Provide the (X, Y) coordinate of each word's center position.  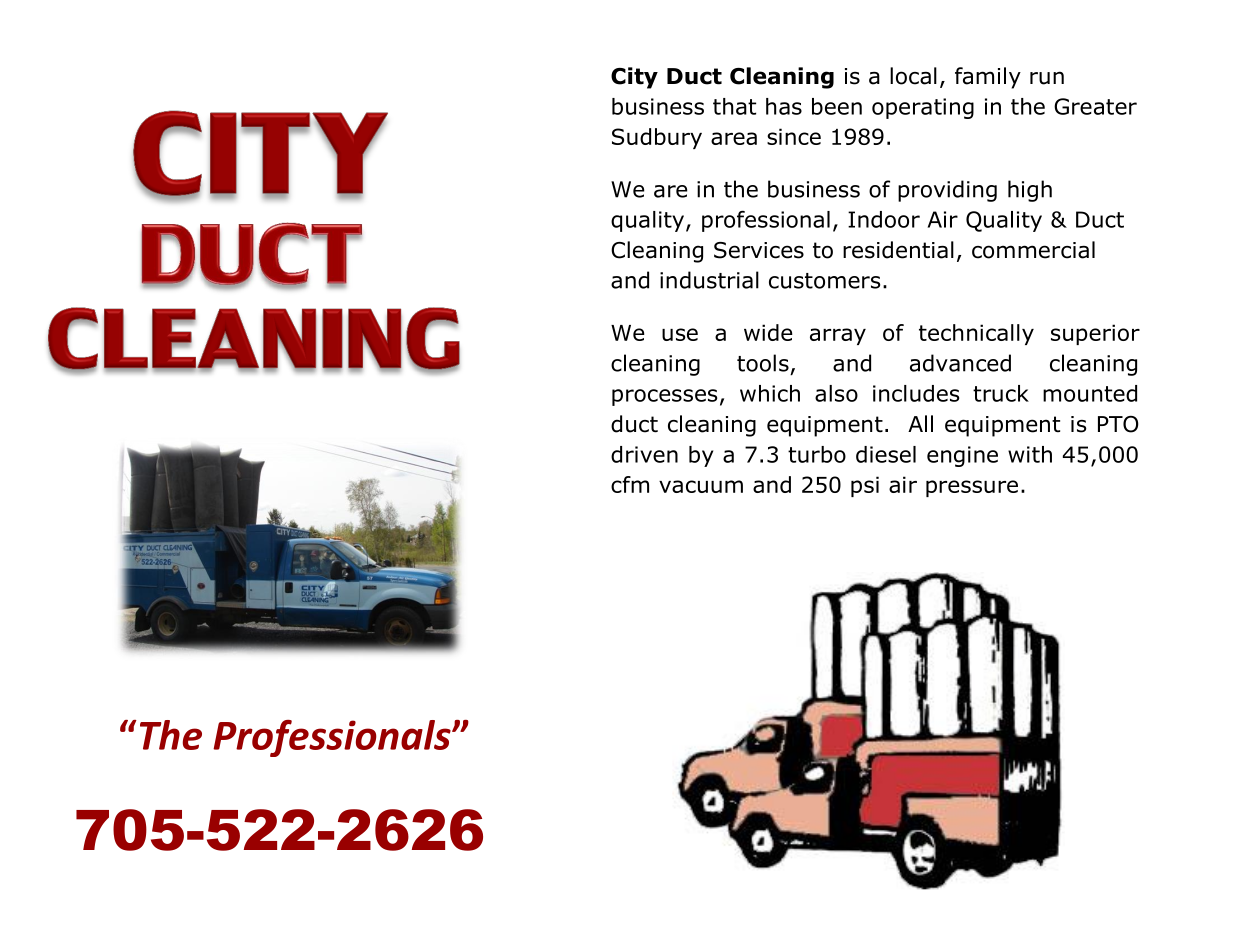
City (634, 78)
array (838, 336)
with (1030, 454)
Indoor (884, 219)
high (1030, 191)
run (1047, 78)
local (913, 76)
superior (1095, 334)
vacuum (701, 486)
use (680, 334)
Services (759, 250)
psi (865, 486)
